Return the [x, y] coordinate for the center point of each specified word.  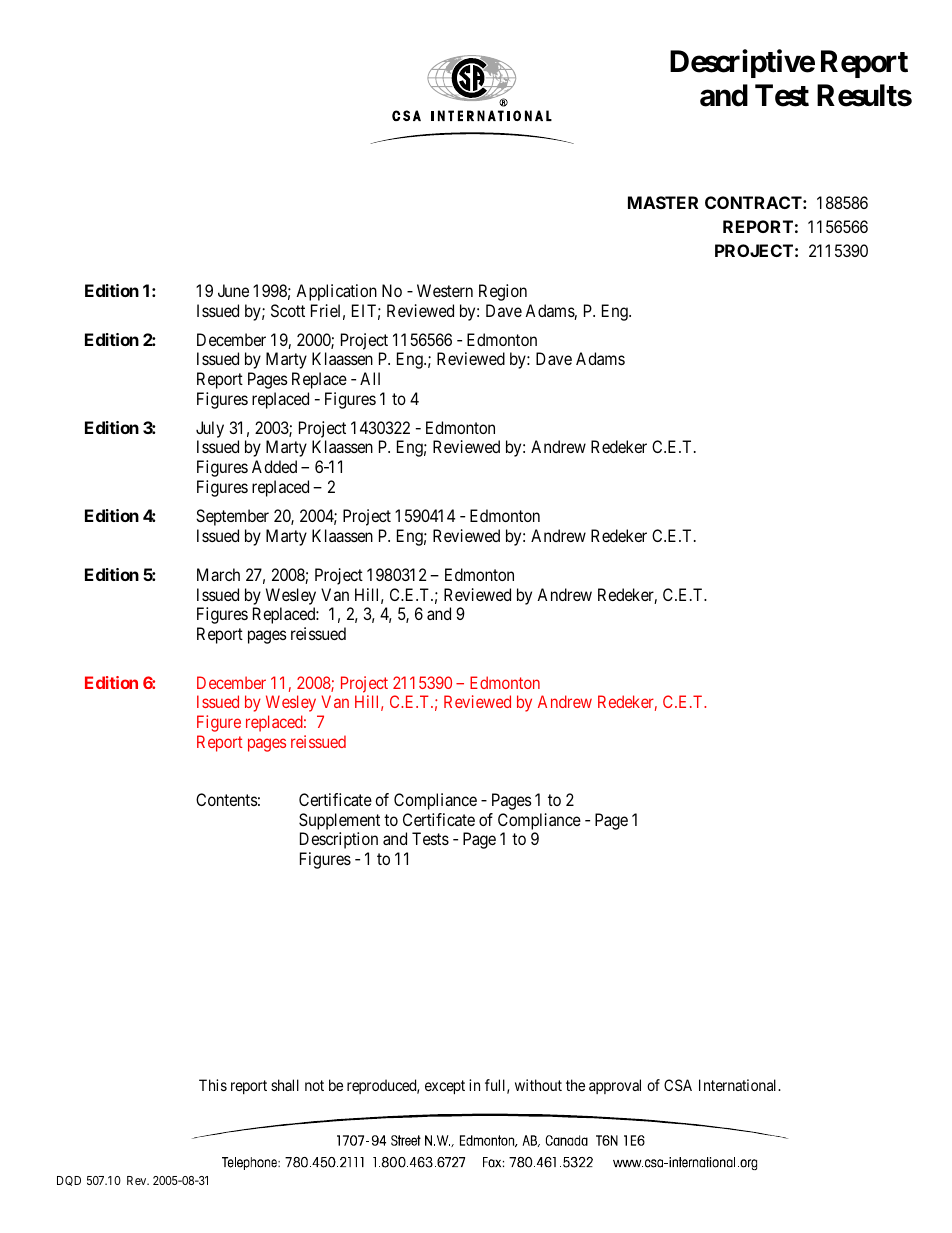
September [232, 517]
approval [615, 1086]
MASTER [663, 202]
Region [503, 292]
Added [274, 466]
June [233, 290]
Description [339, 840]
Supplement [339, 821]
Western [445, 290]
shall [285, 1085]
